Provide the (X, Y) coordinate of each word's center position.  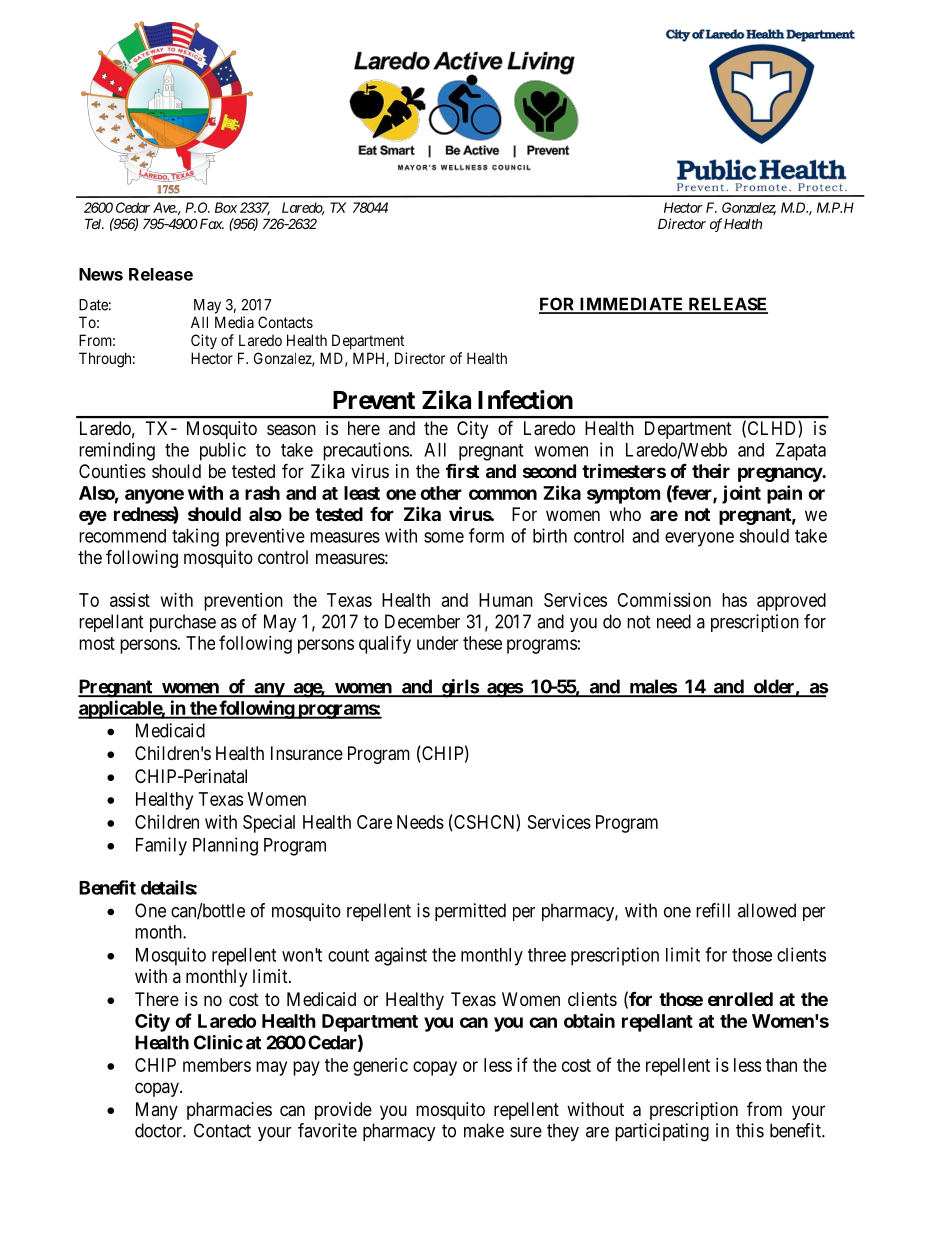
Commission (664, 600)
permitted (470, 912)
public (223, 451)
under (437, 643)
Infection (525, 400)
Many (157, 1111)
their (711, 470)
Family (161, 846)
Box (226, 207)
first (462, 470)
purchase (183, 623)
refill (713, 910)
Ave (165, 207)
